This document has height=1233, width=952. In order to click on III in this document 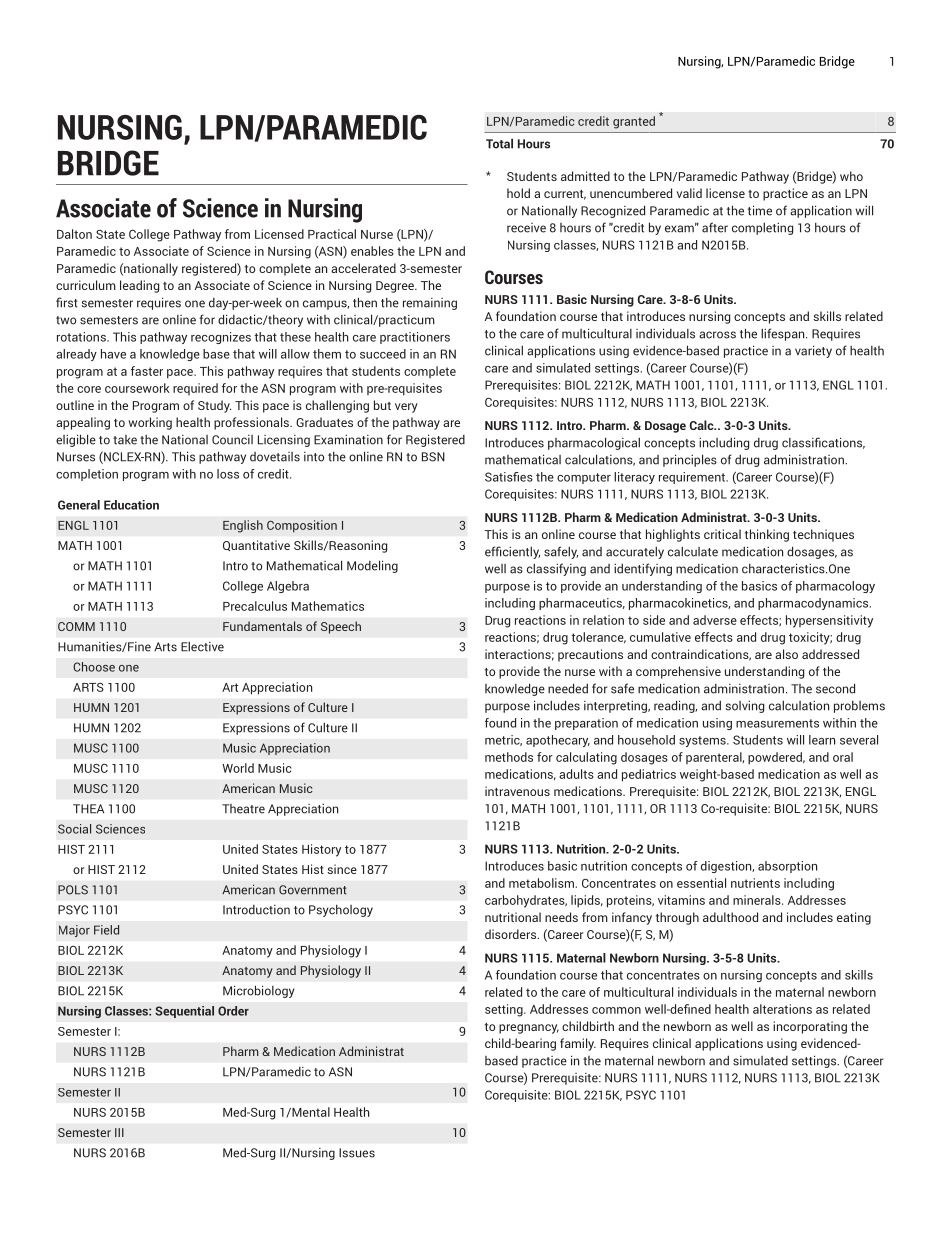, I will do `click(119, 1132)`.
